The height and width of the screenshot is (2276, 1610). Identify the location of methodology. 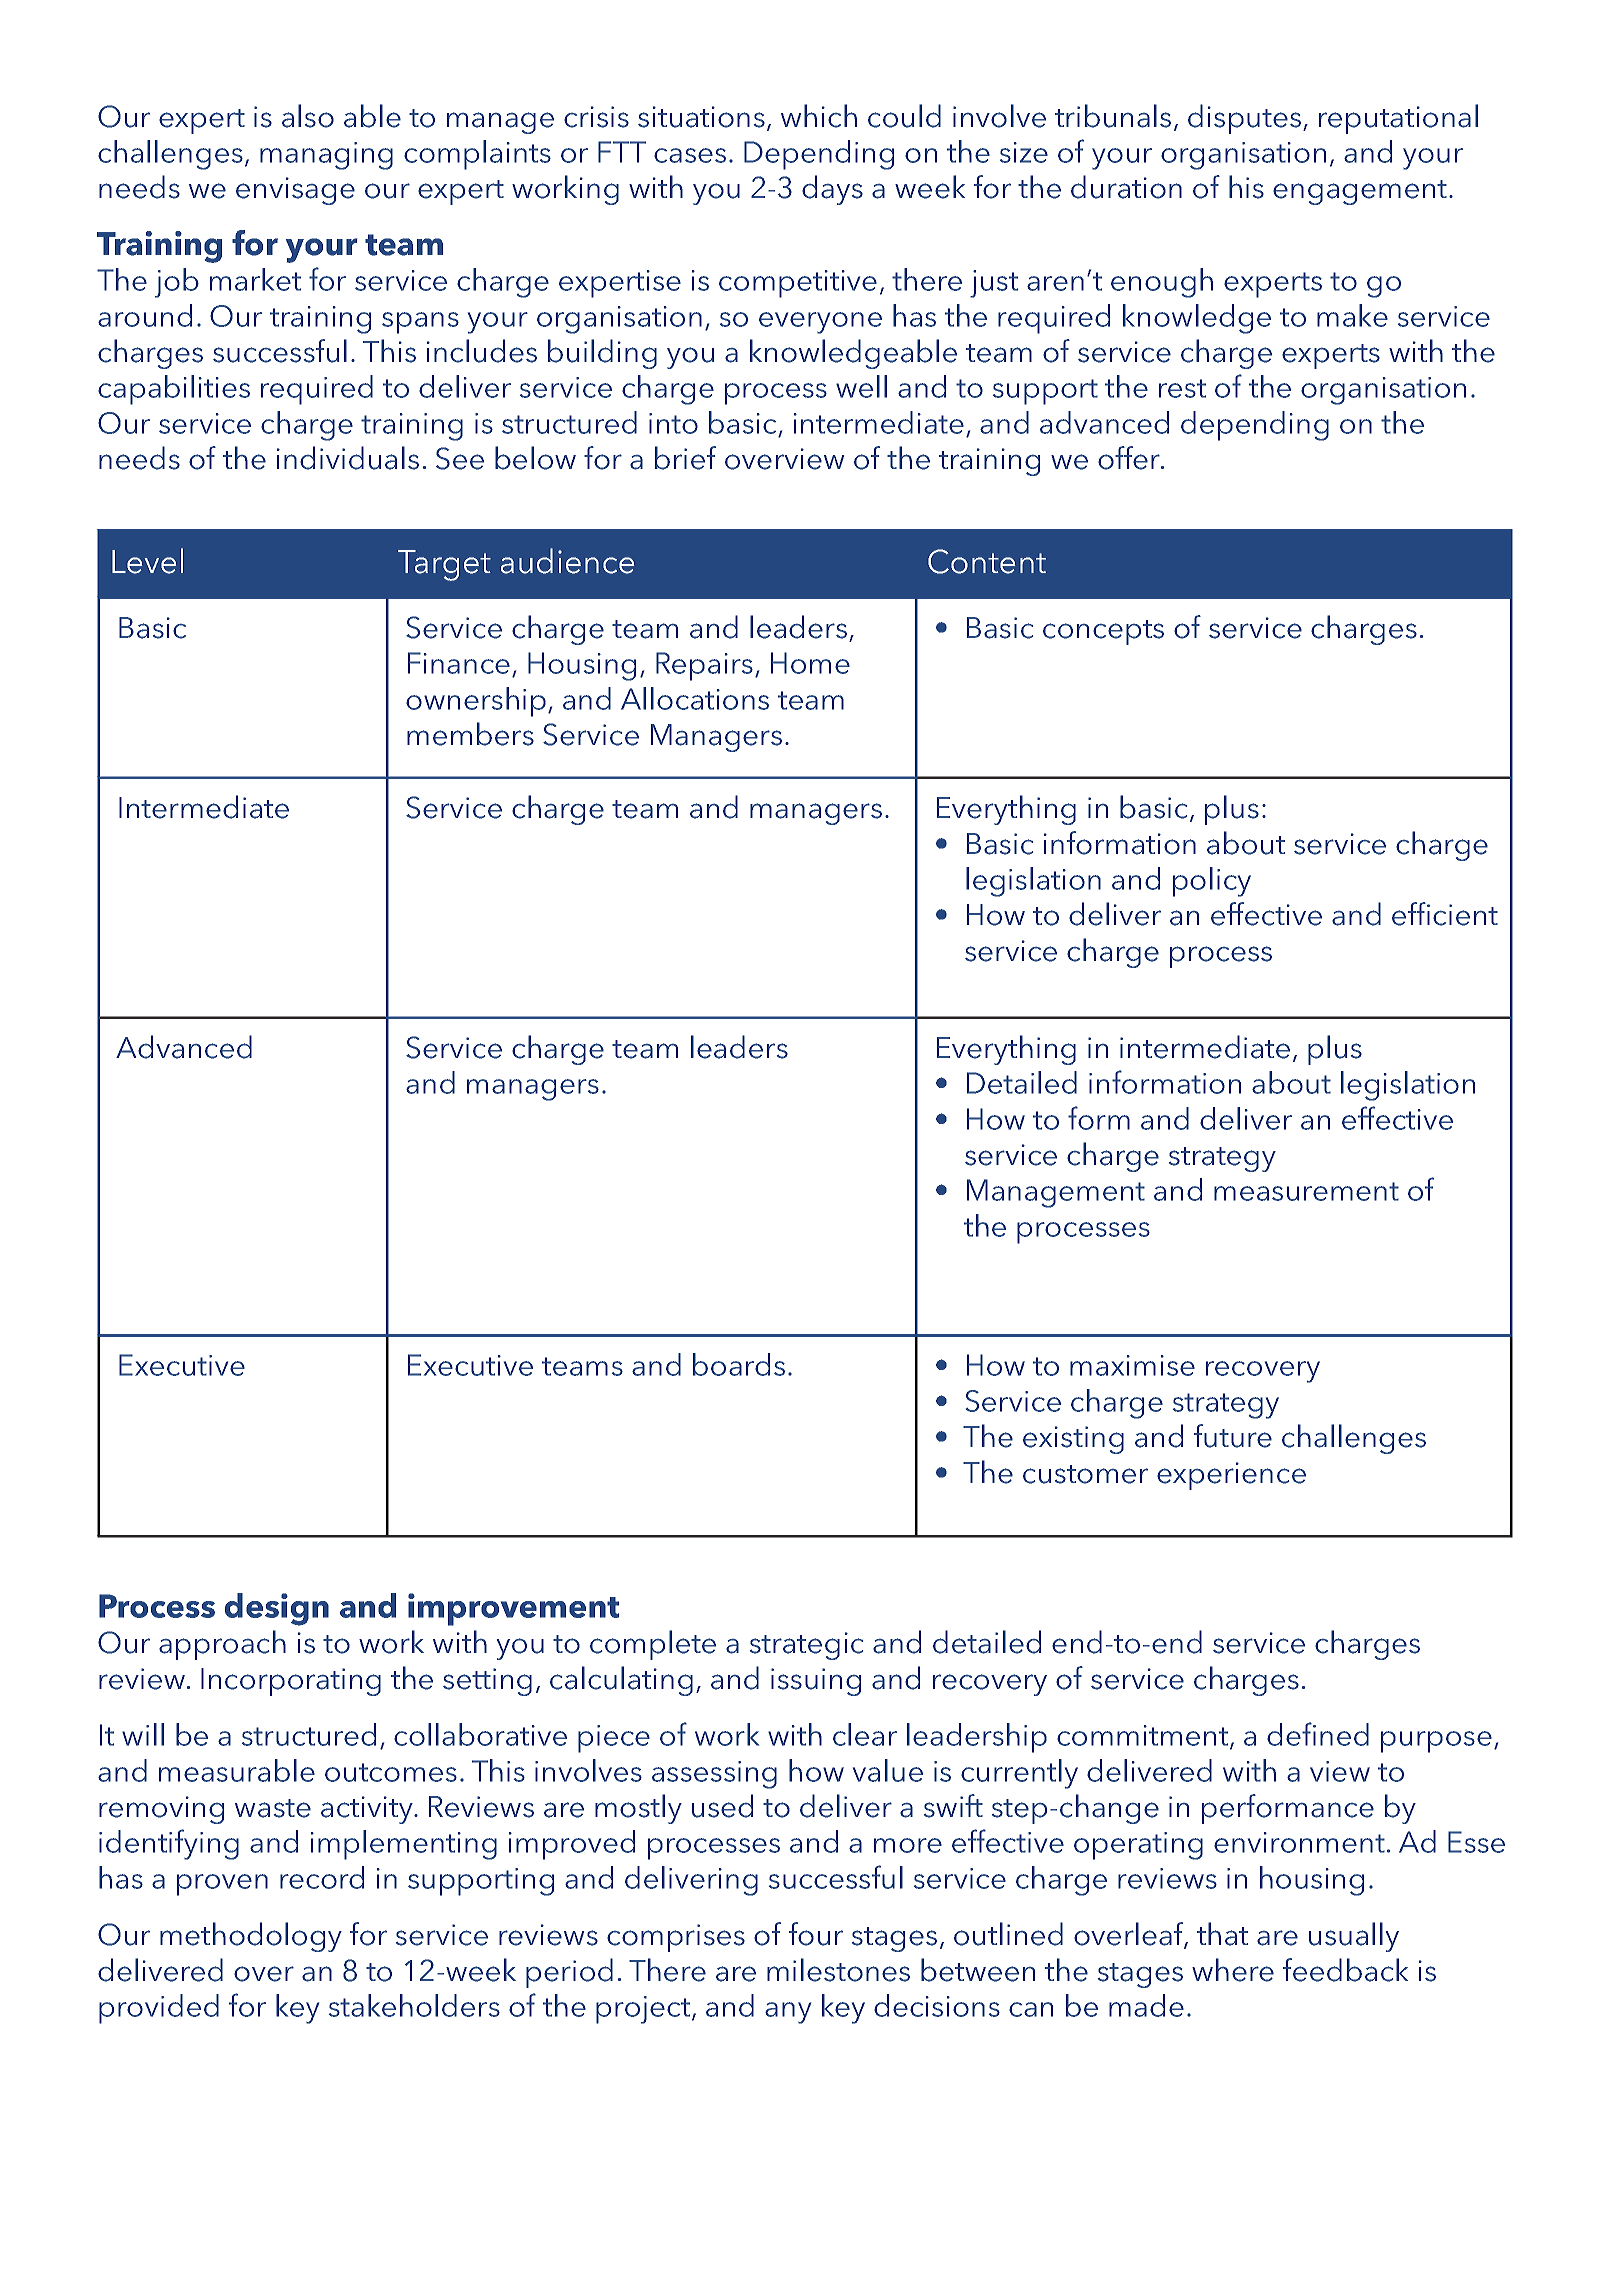
(251, 1937).
